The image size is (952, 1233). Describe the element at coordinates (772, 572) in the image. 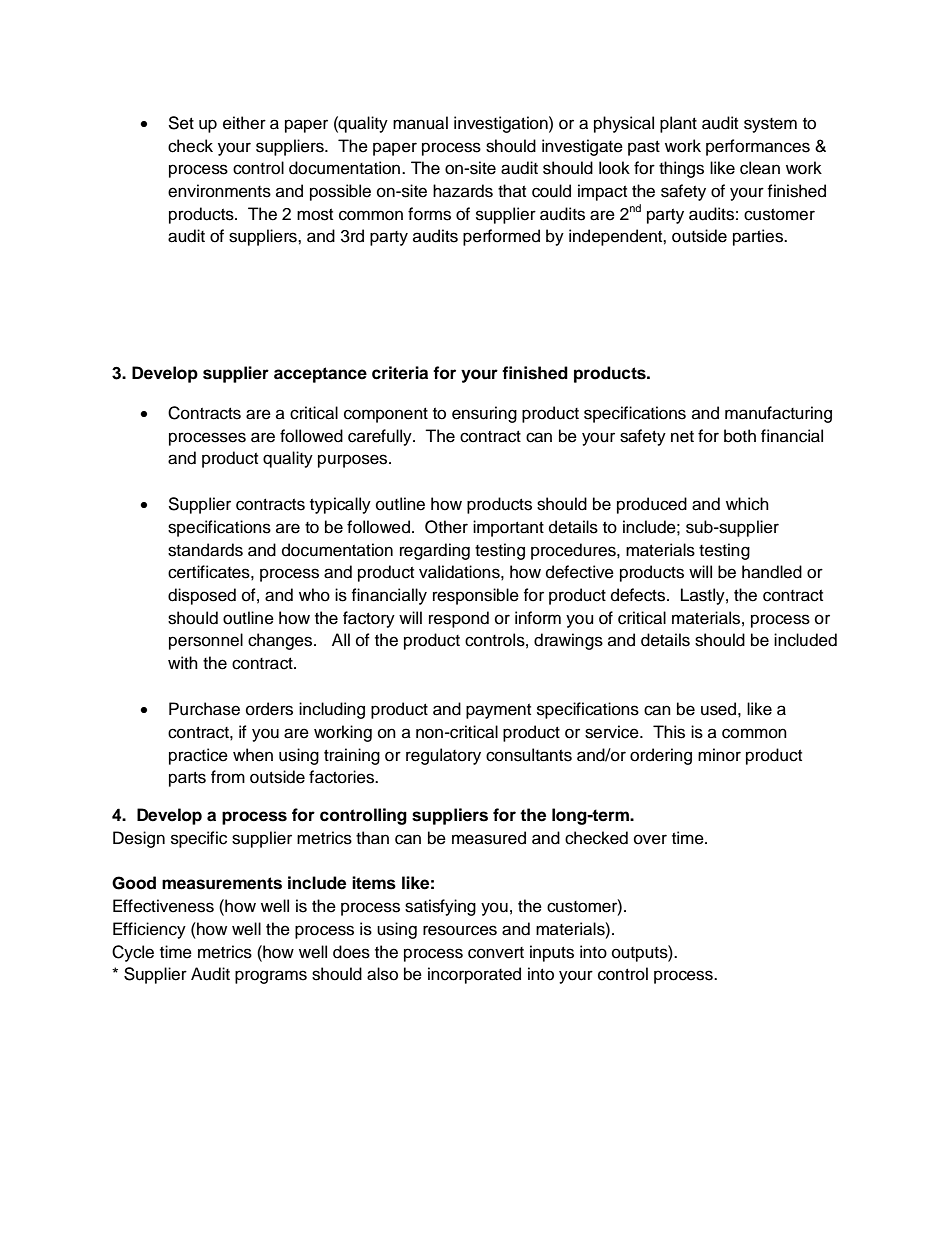

I see `handled` at that location.
